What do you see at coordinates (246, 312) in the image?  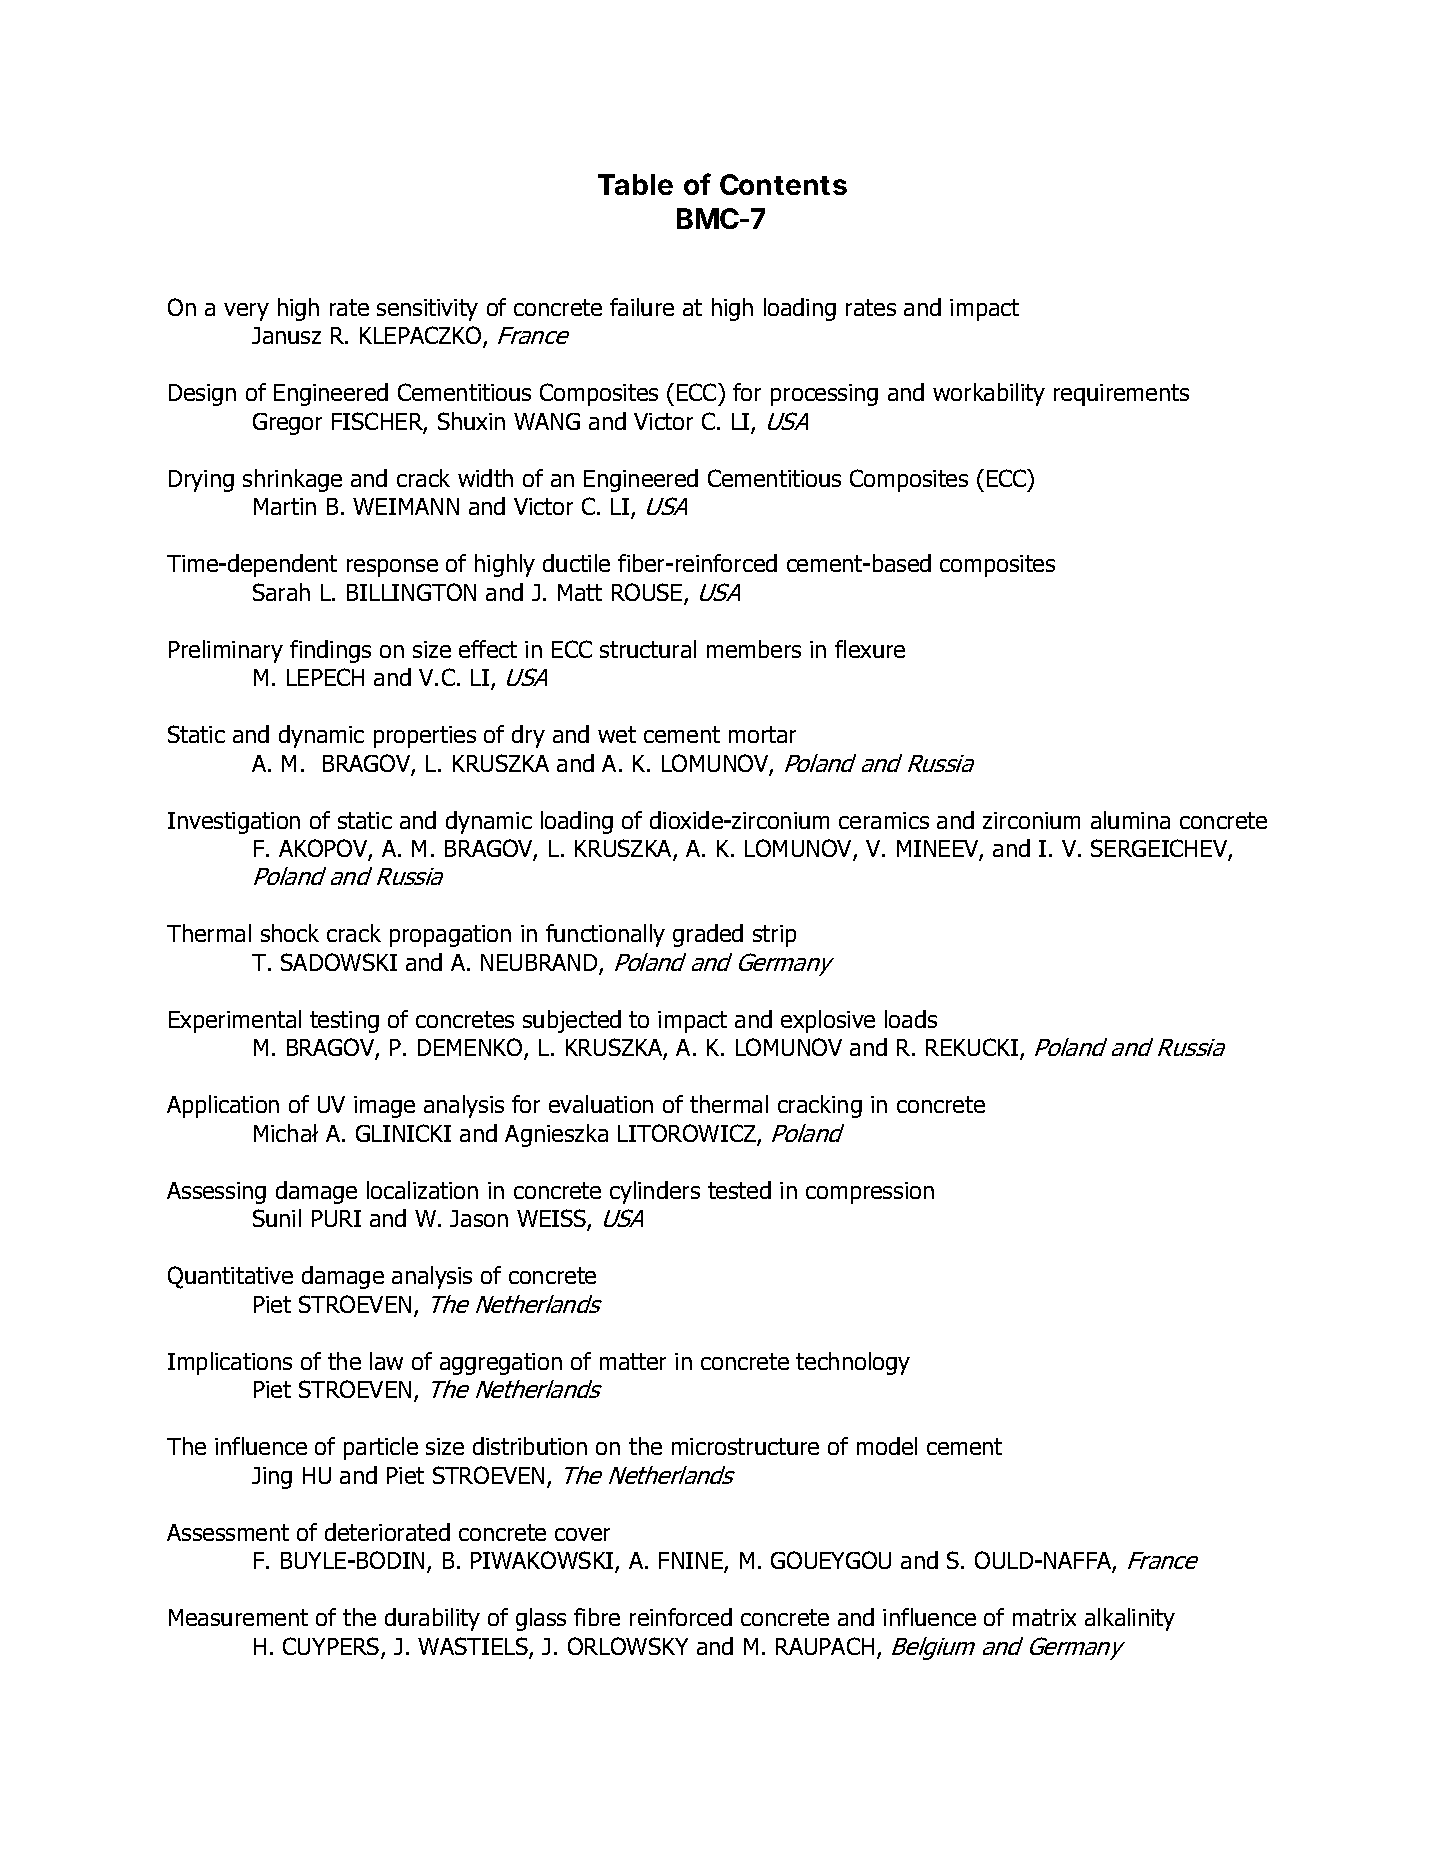 I see `very` at bounding box center [246, 312].
